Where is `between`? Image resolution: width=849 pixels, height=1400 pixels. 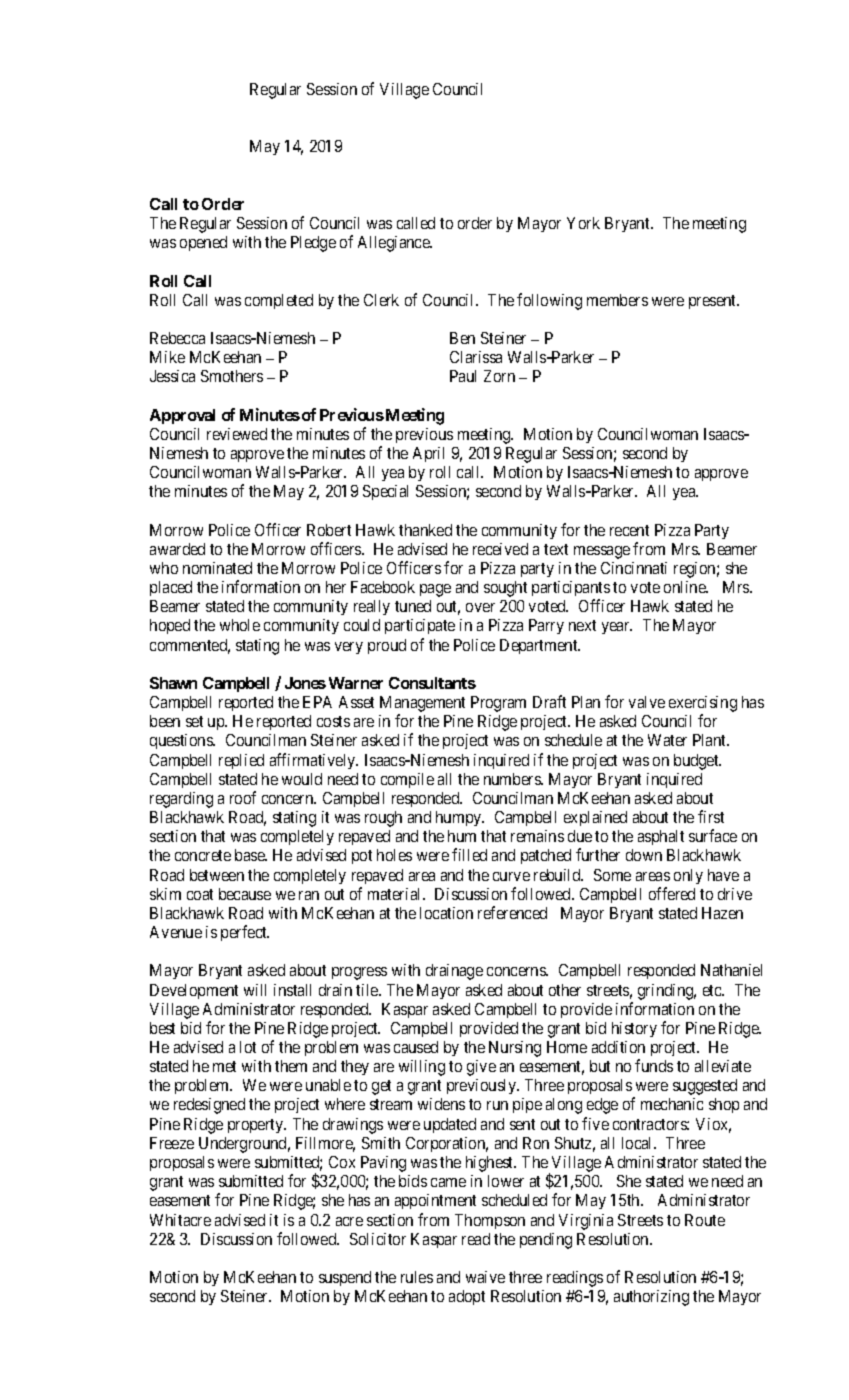 between is located at coordinates (217, 875).
